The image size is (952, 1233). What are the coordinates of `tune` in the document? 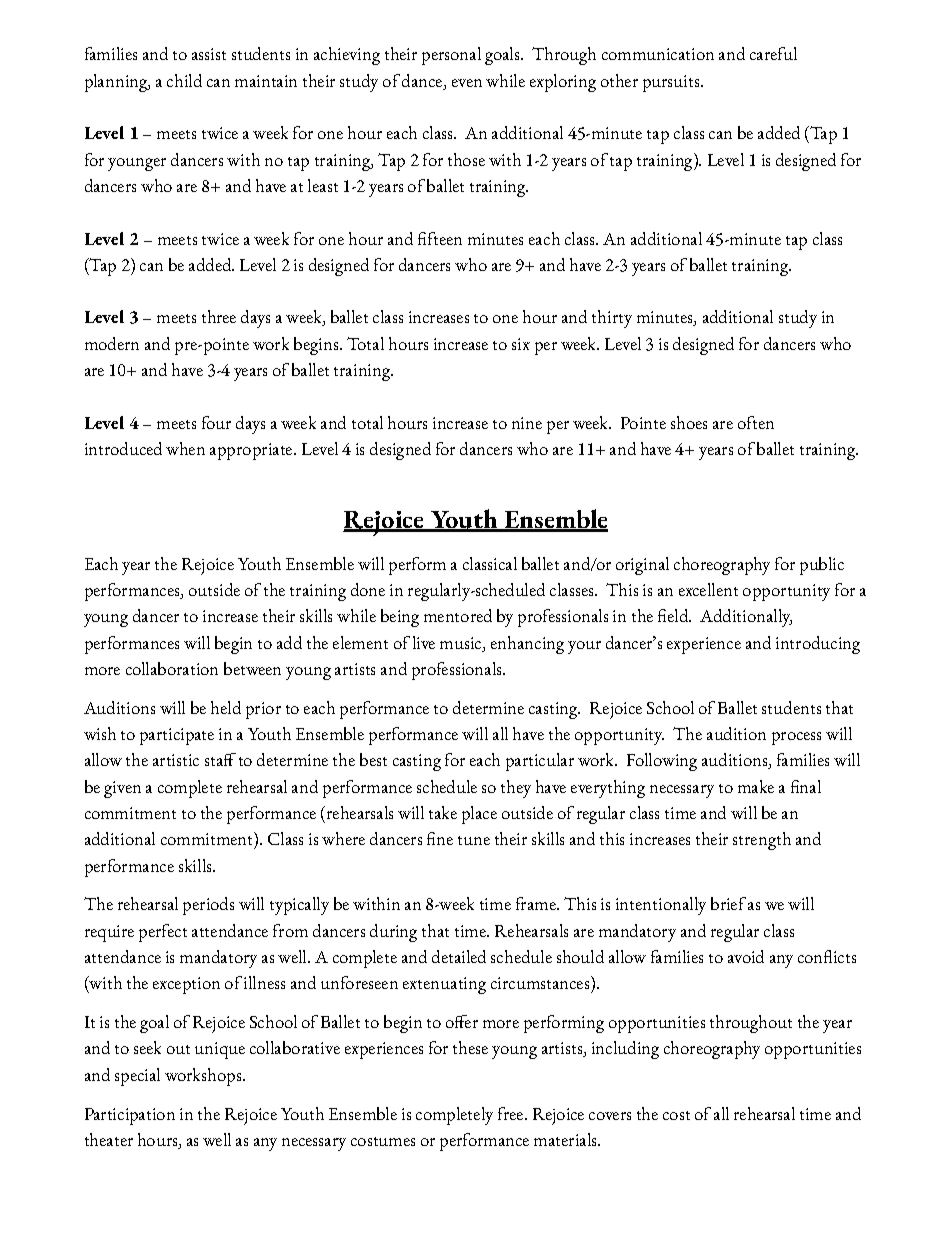 It's located at (474, 840).
